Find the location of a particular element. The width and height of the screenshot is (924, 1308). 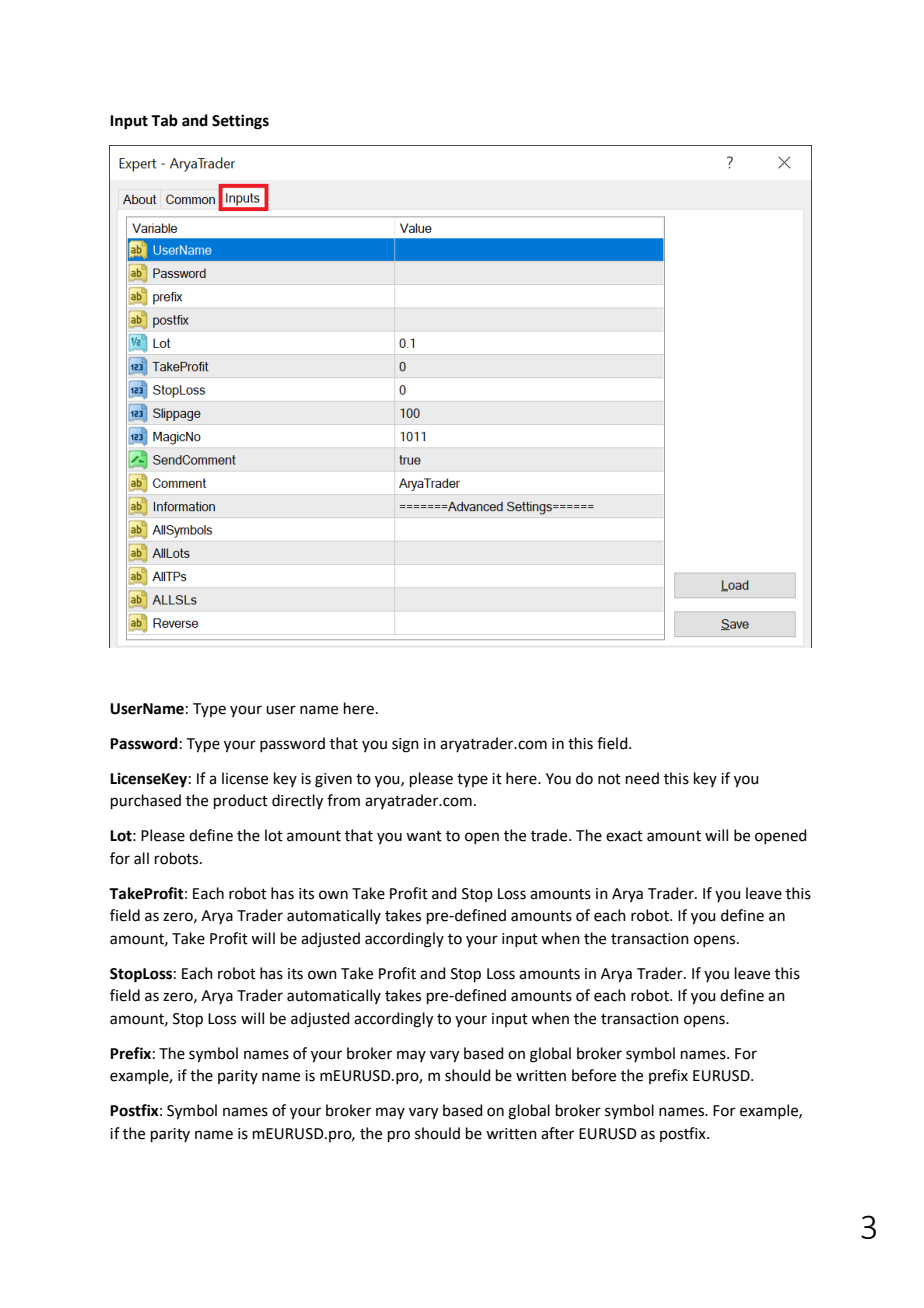

Tab is located at coordinates (164, 120).
